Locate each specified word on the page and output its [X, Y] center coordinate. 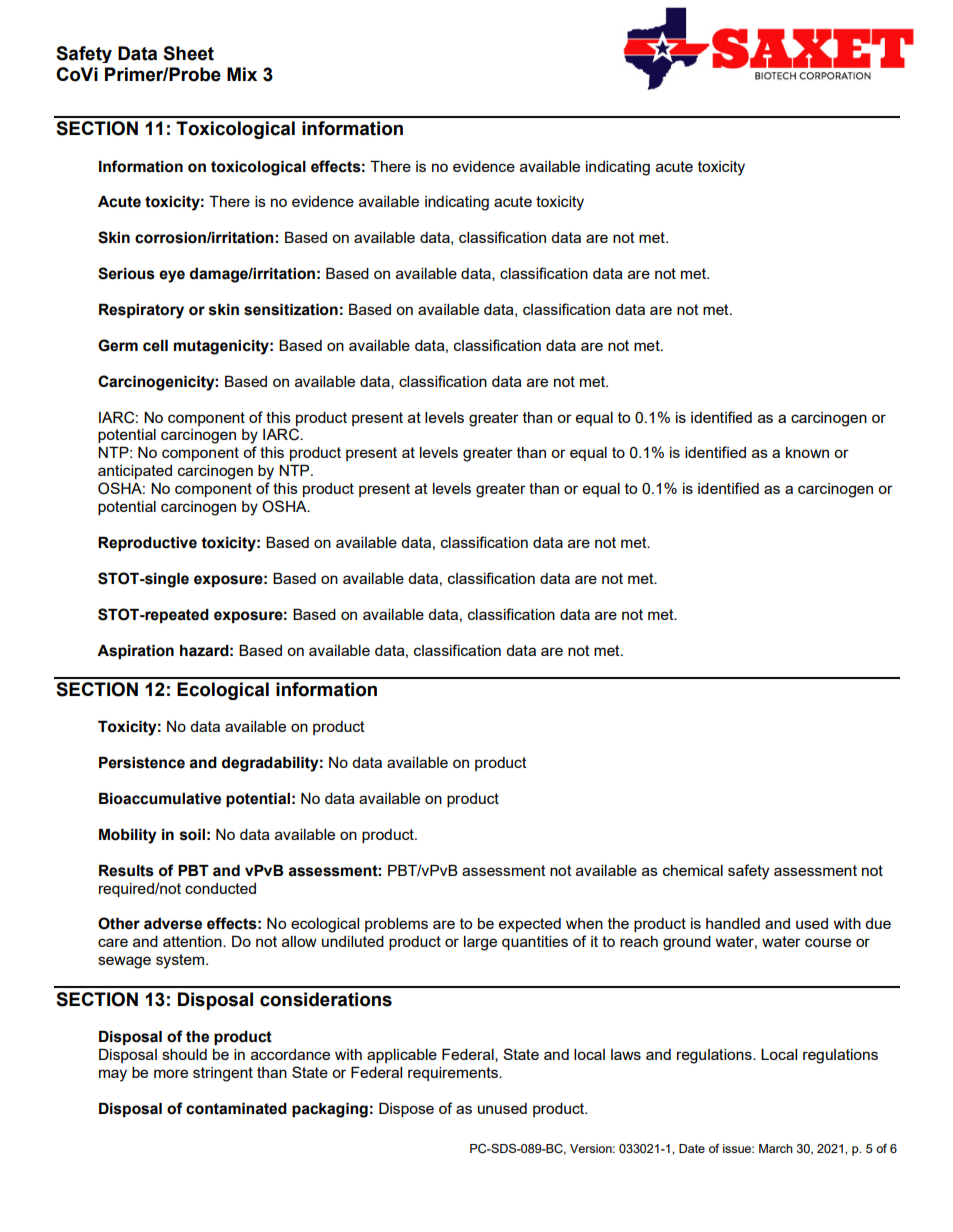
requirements [454, 1074]
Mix [242, 74]
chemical [693, 870]
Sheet [188, 53]
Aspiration [135, 652]
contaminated [236, 1109]
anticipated [135, 472]
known [807, 452]
